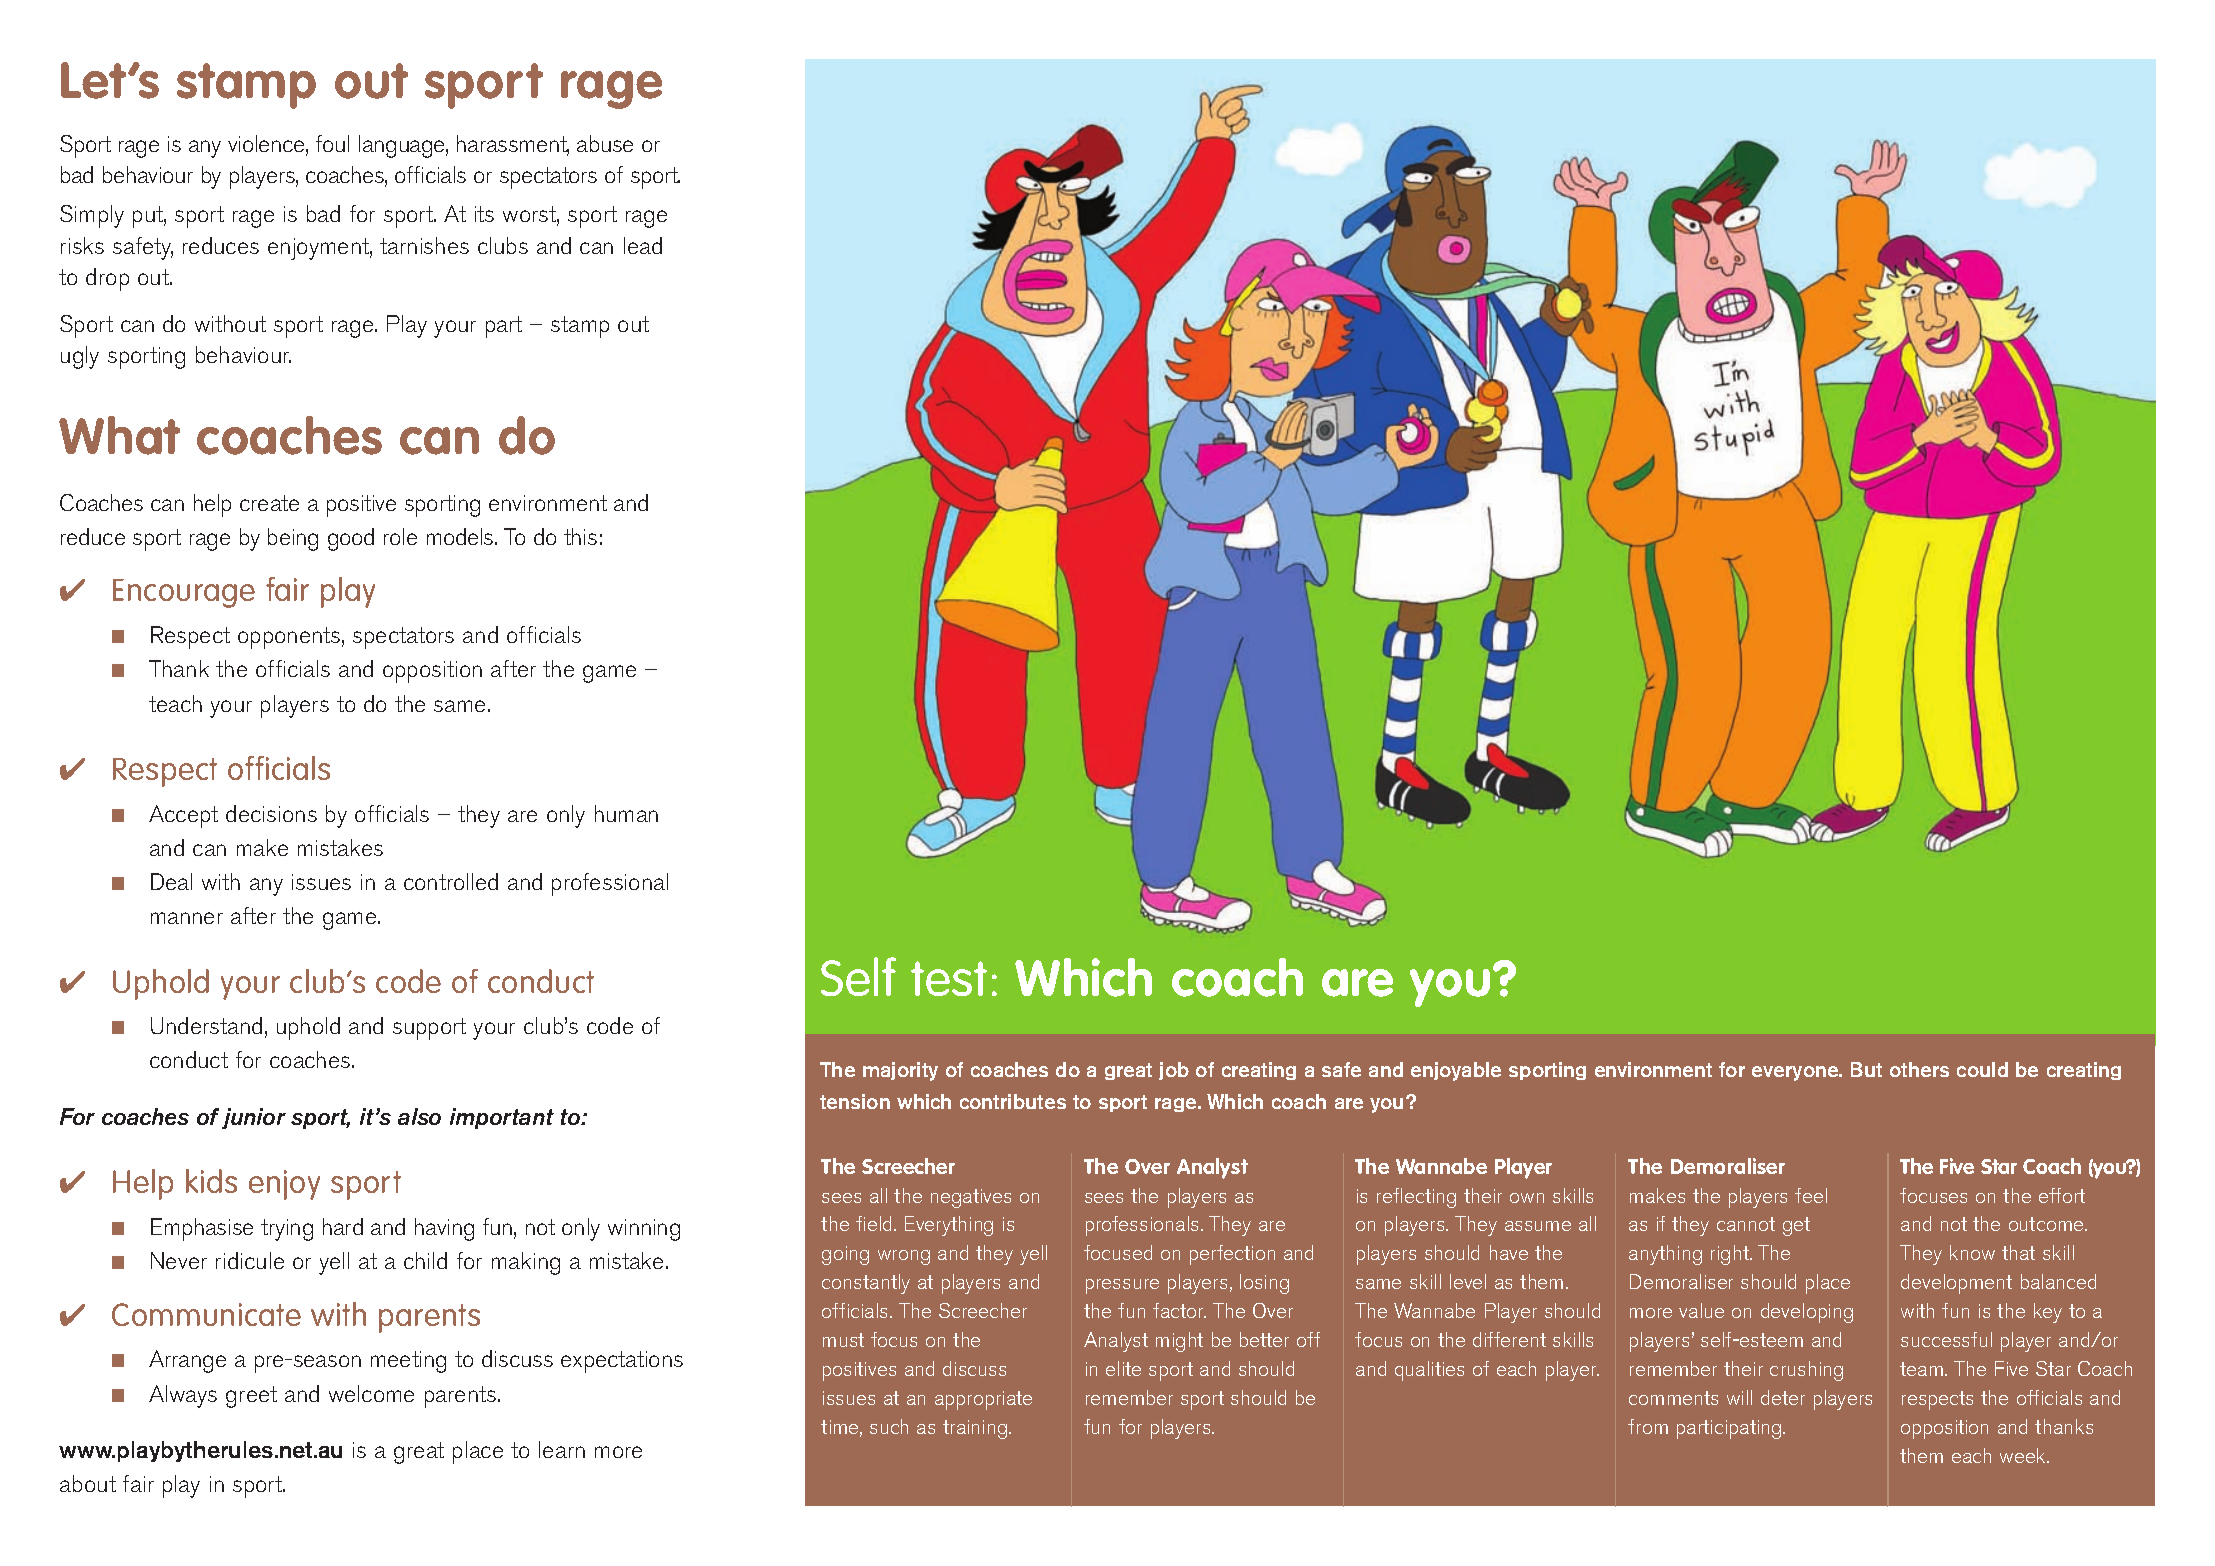 This page has height=1566, width=2215. What do you see at coordinates (251, 1397) in the page?
I see `greet` at bounding box center [251, 1397].
